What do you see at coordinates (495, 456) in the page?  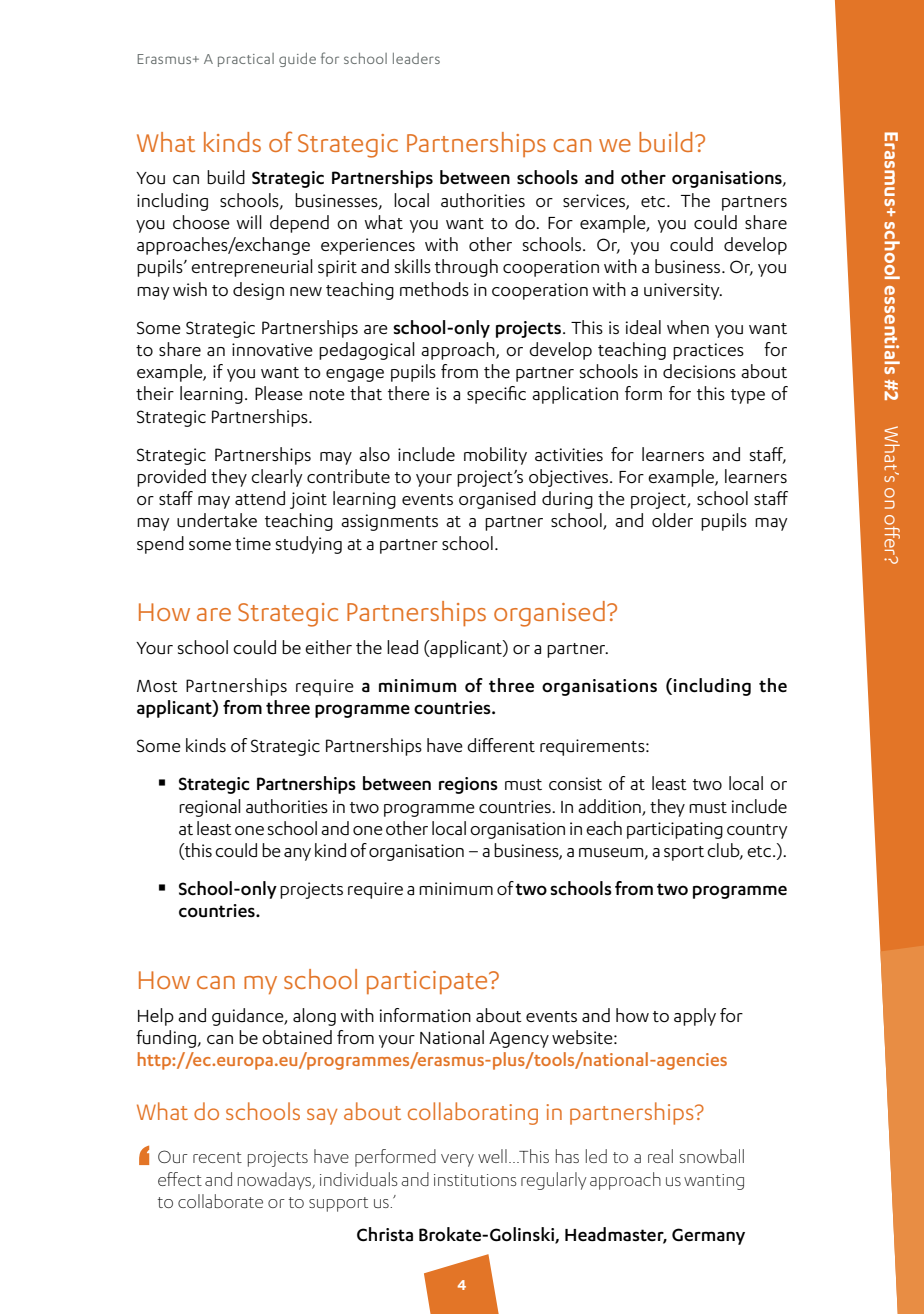 I see `mobility` at bounding box center [495, 456].
